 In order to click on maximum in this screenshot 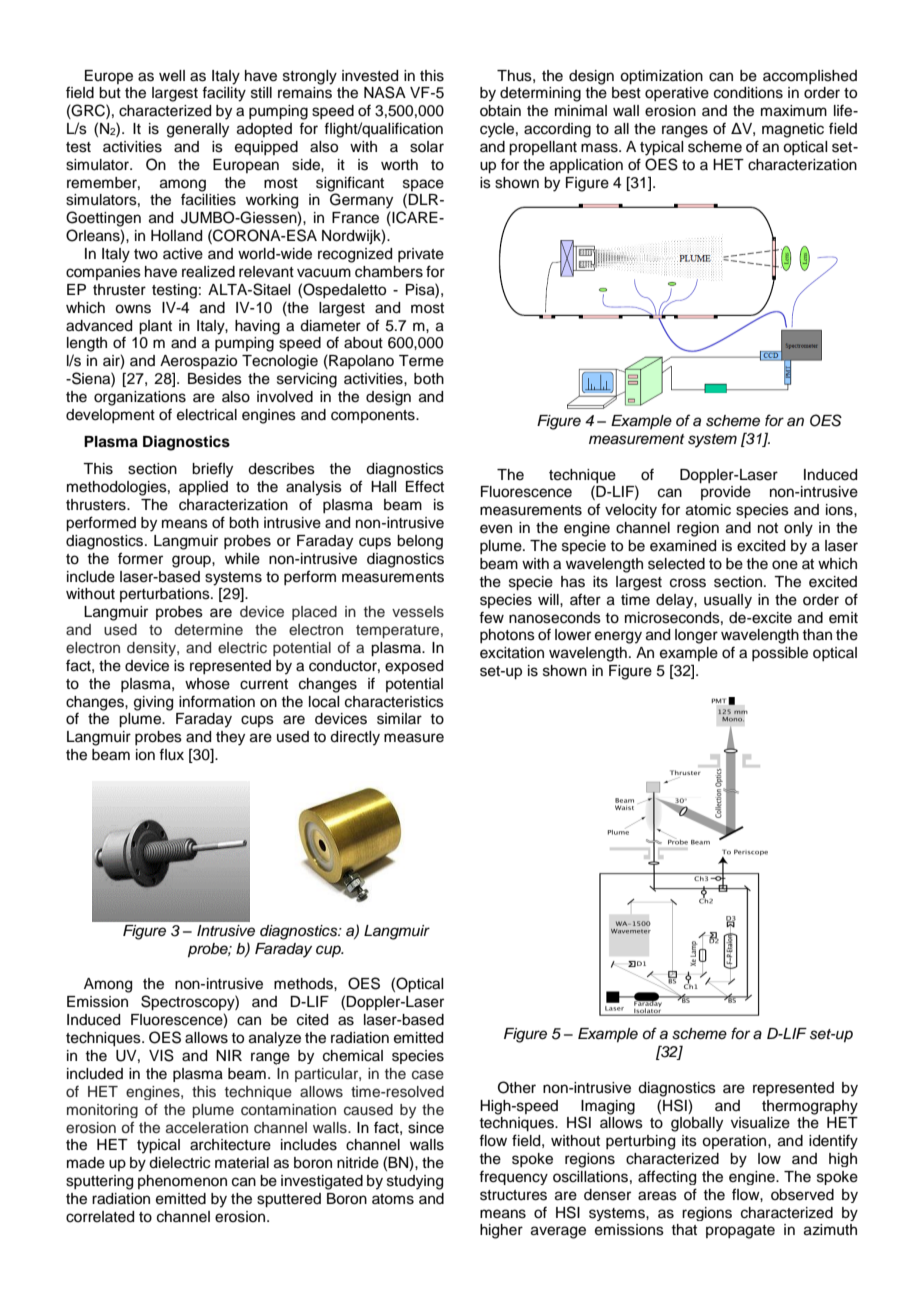, I will do `click(794, 111)`.
